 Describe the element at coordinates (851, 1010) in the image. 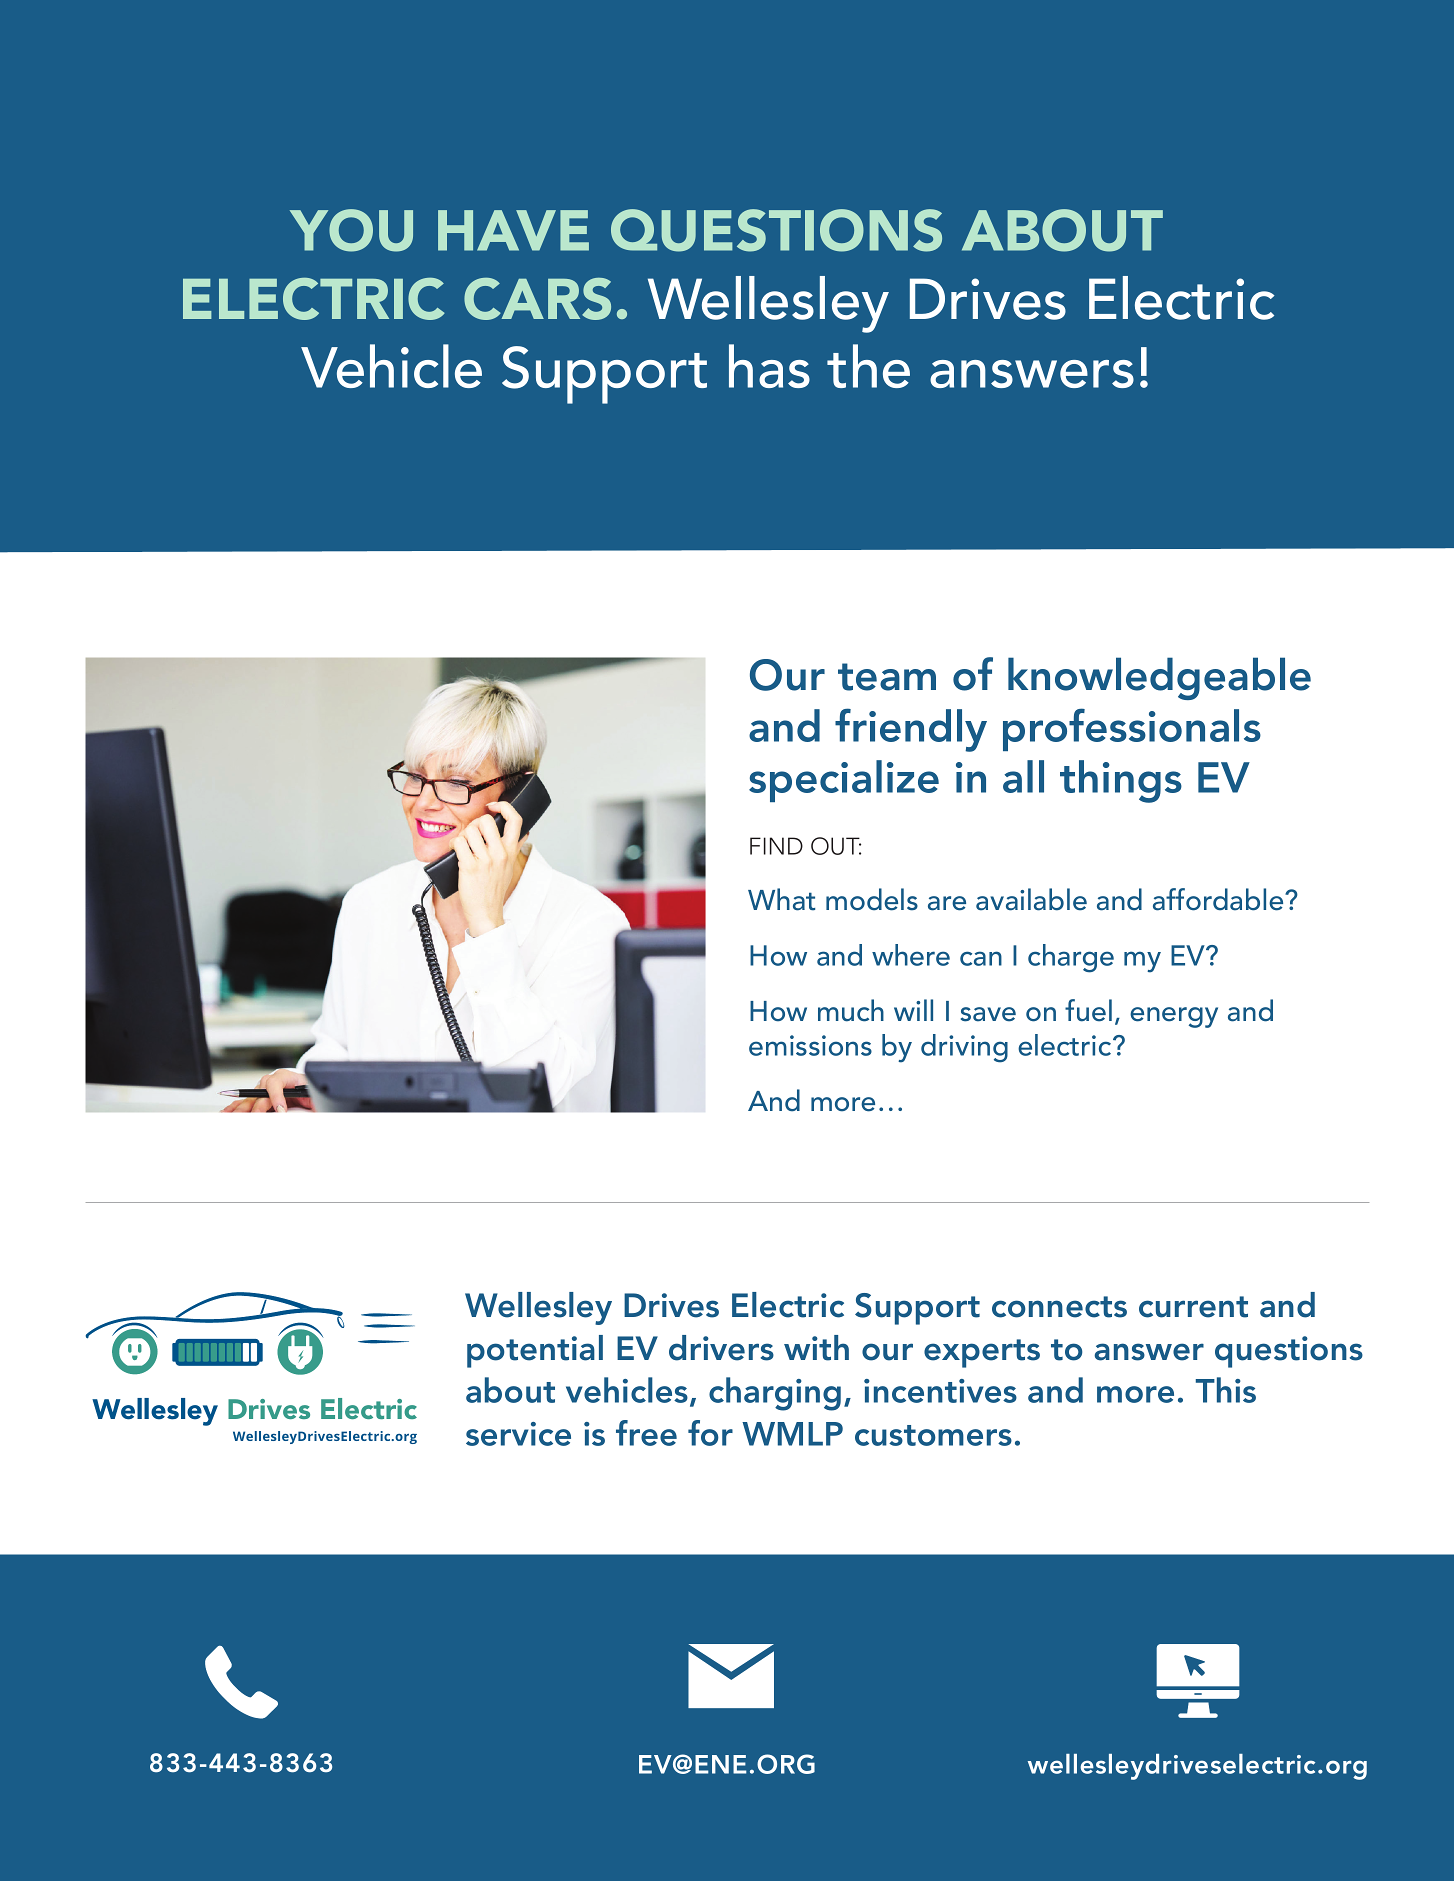

I see `much` at that location.
